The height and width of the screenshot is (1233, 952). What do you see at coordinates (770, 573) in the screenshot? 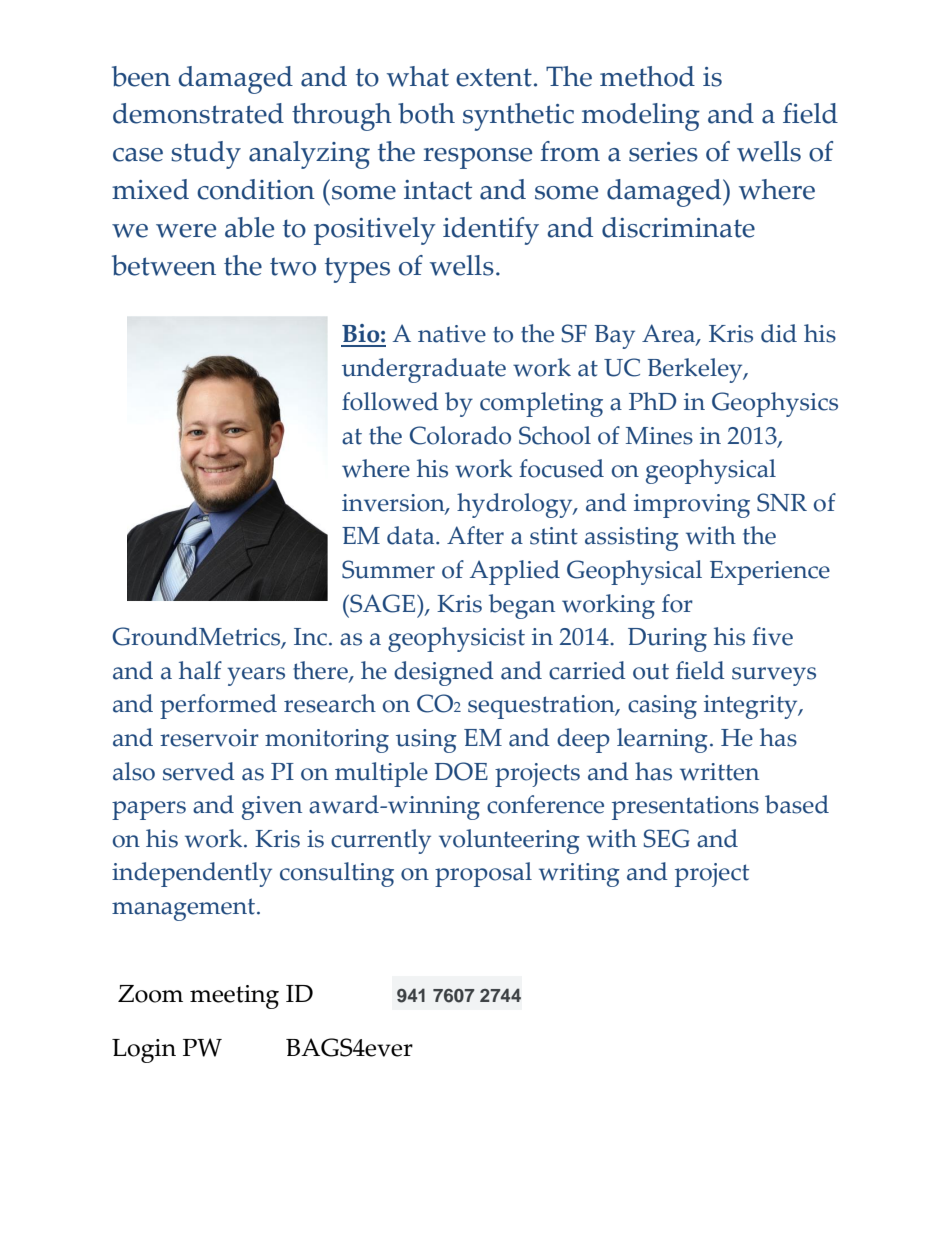
I see `Experience` at bounding box center [770, 573].
